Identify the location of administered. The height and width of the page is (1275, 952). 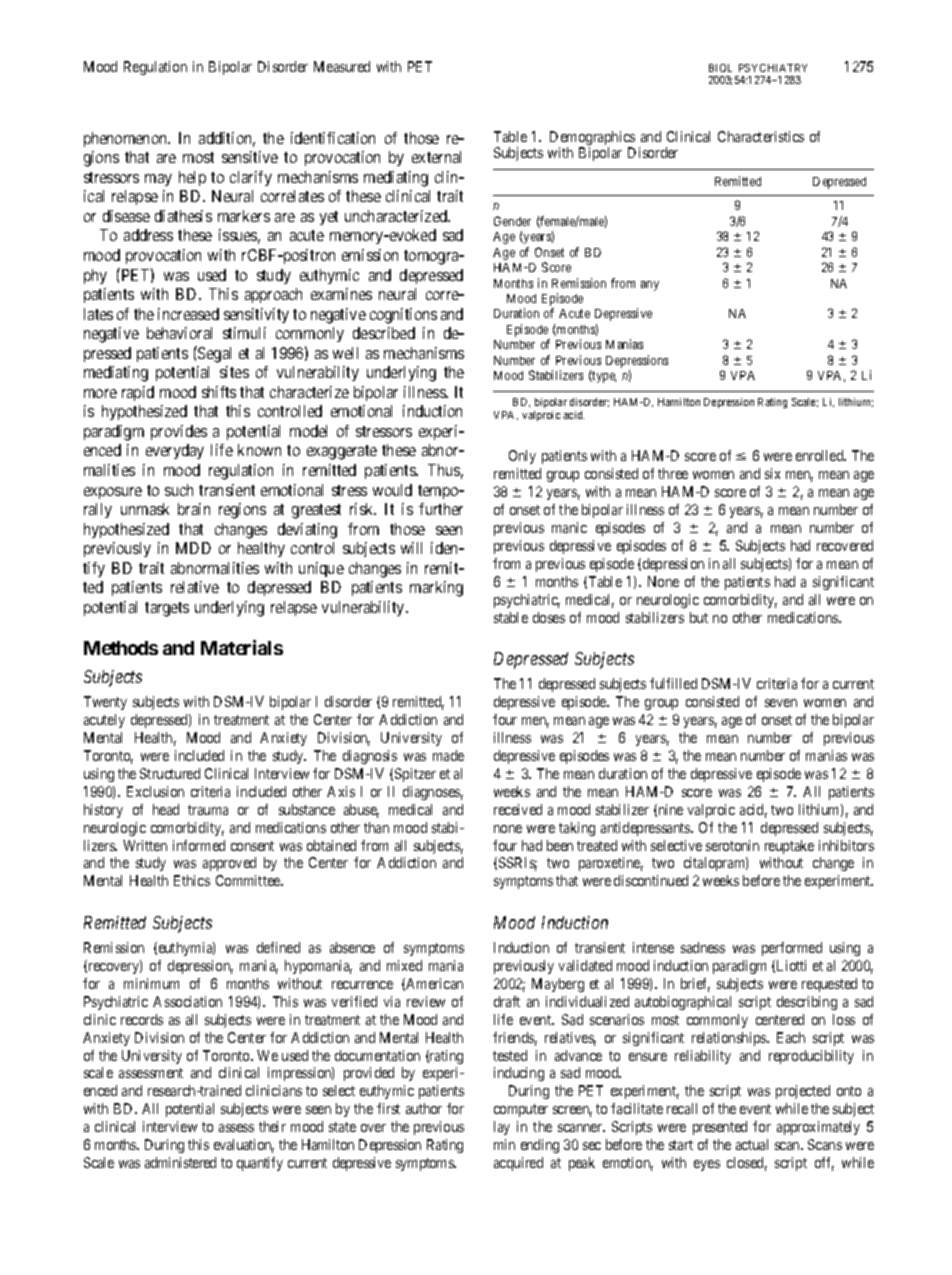
(180, 1162).
